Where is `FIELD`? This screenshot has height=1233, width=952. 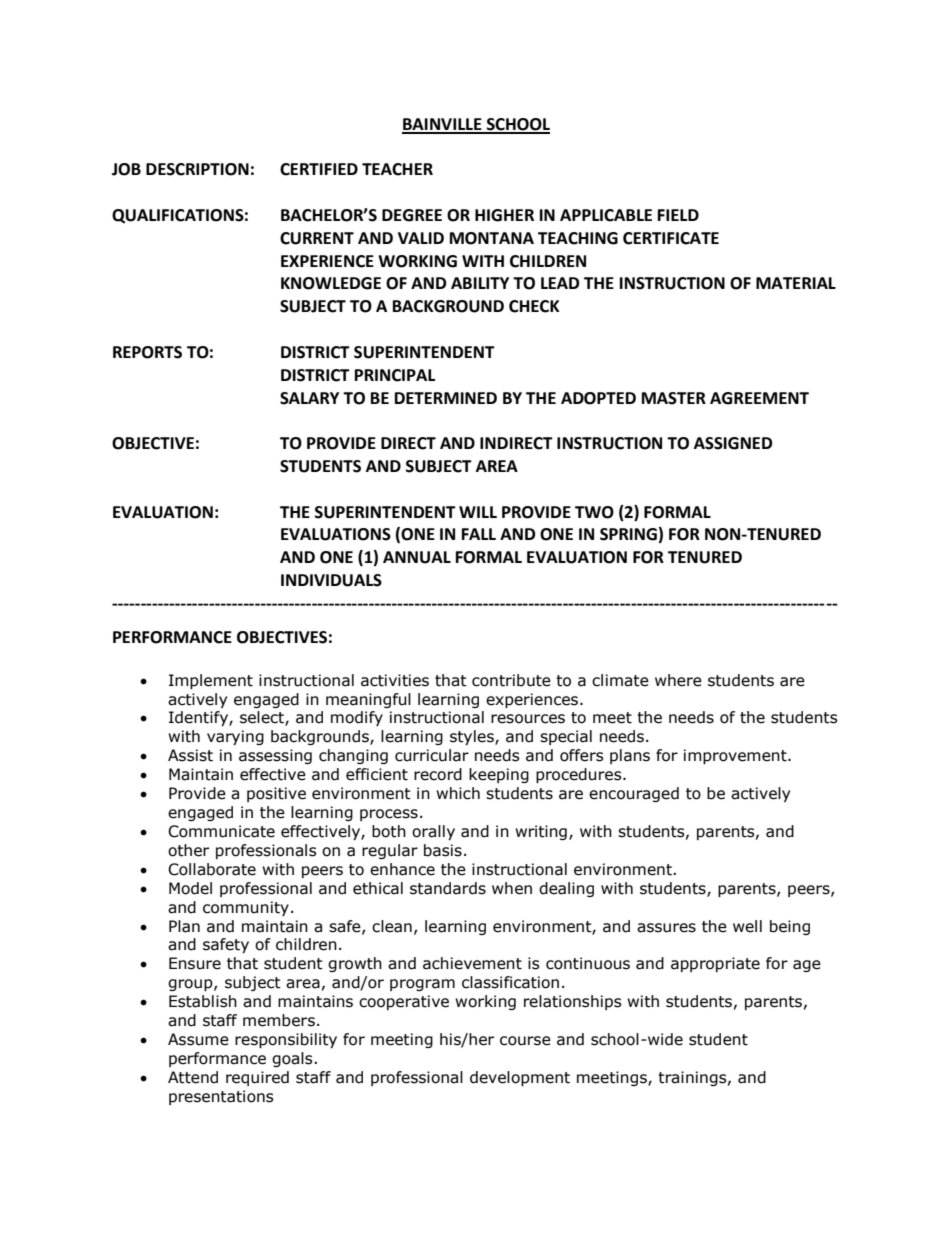
FIELD is located at coordinates (678, 215).
